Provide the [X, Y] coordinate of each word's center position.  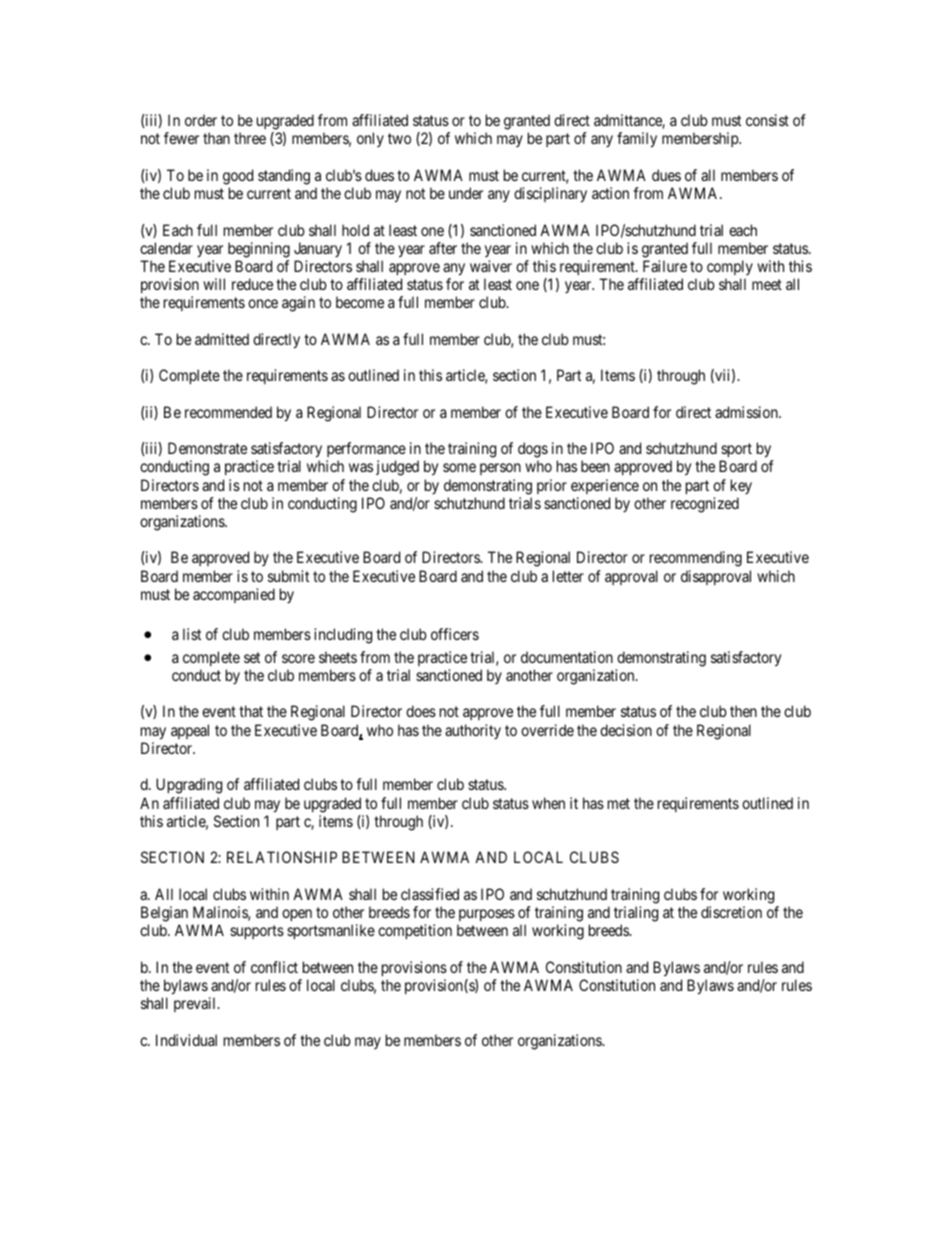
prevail [196, 1004]
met [619, 803]
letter [568, 576]
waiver [491, 266]
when [548, 803]
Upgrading [189, 786]
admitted [222, 339]
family [637, 140]
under [466, 193]
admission [747, 412]
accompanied [234, 595]
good [238, 177]
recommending [696, 559]
